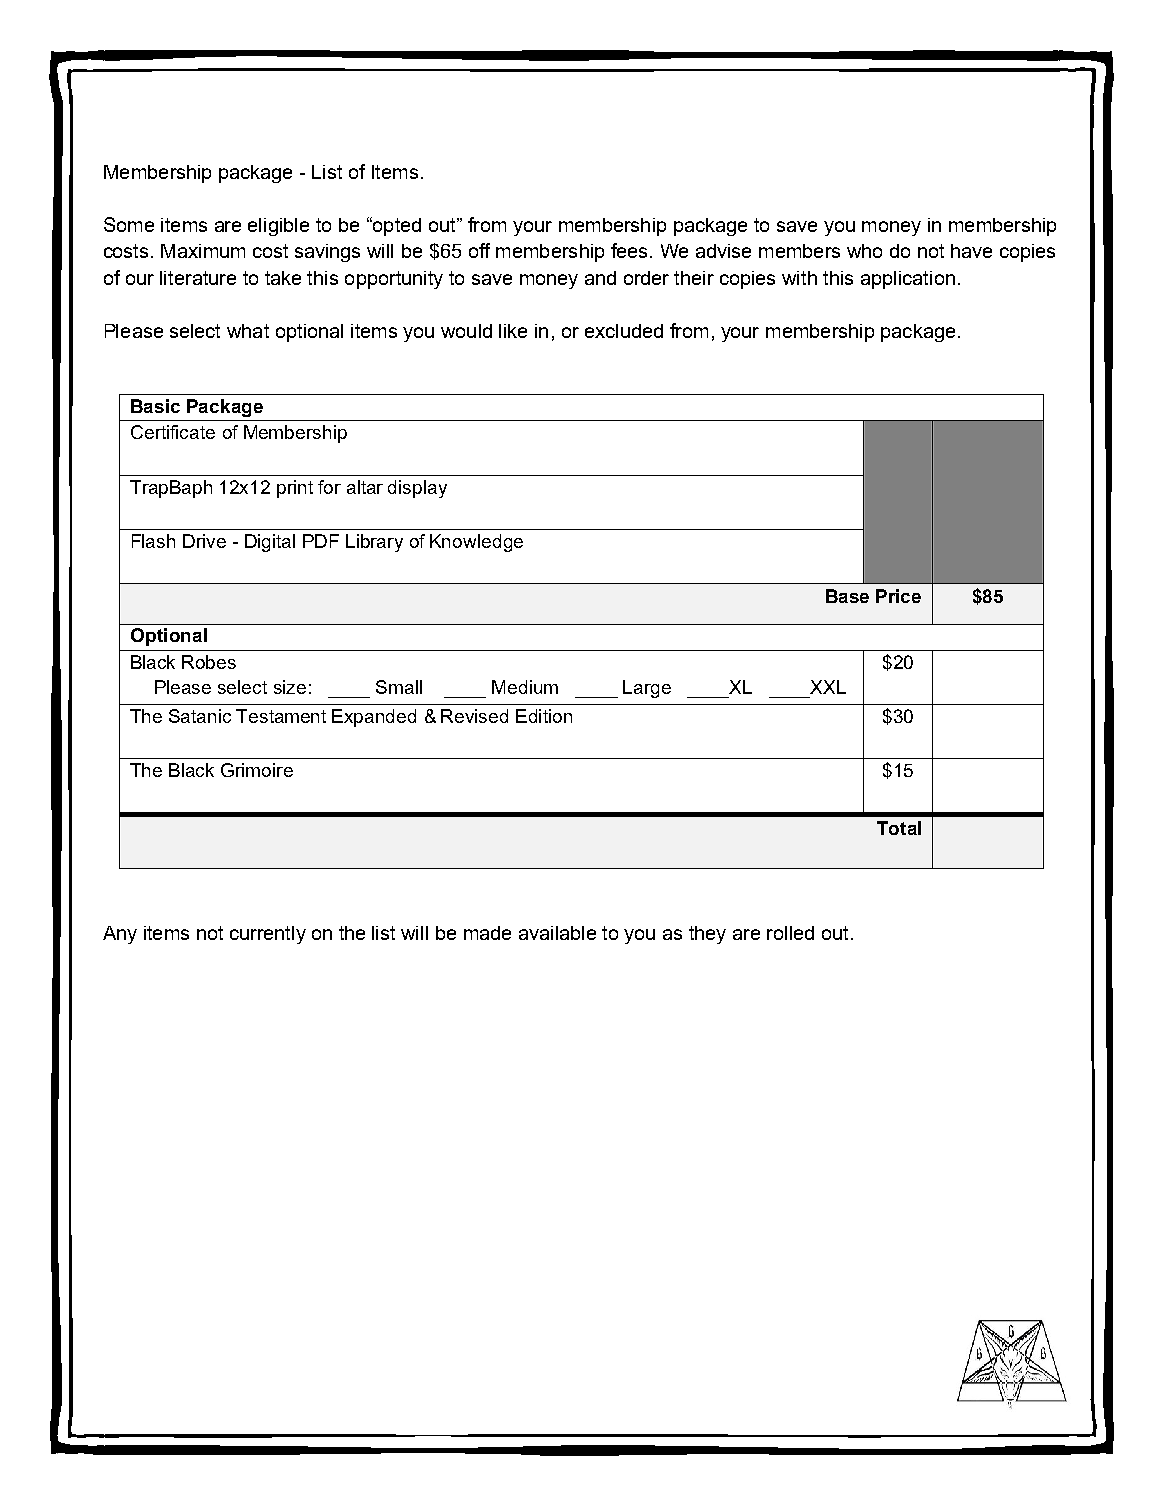  Describe the element at coordinates (203, 251) in the image. I see `Maximum` at that location.
